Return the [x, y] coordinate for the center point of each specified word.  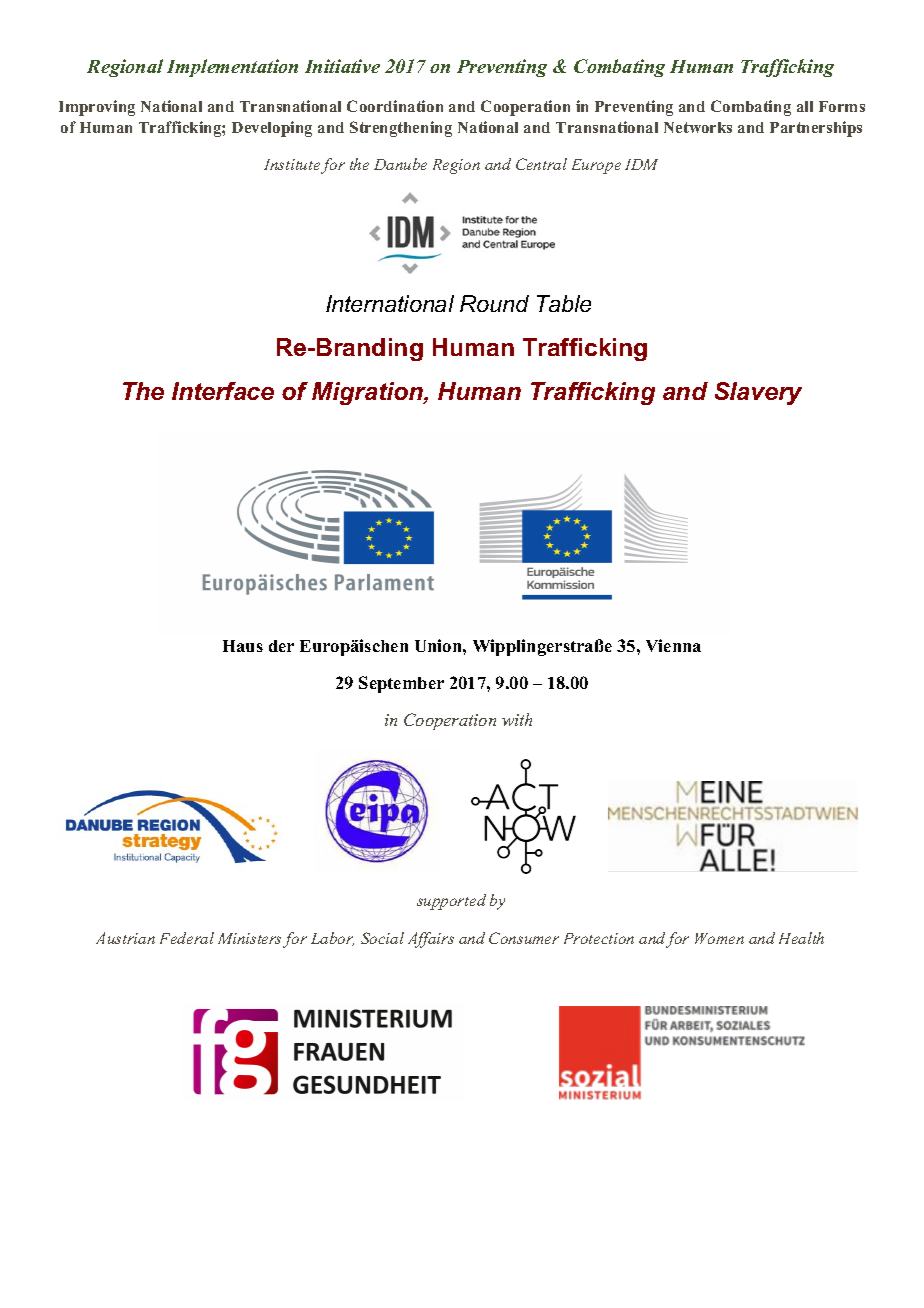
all [805, 106]
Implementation [232, 68]
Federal [187, 938]
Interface [223, 391]
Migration [368, 393]
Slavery [758, 393]
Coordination [395, 106]
